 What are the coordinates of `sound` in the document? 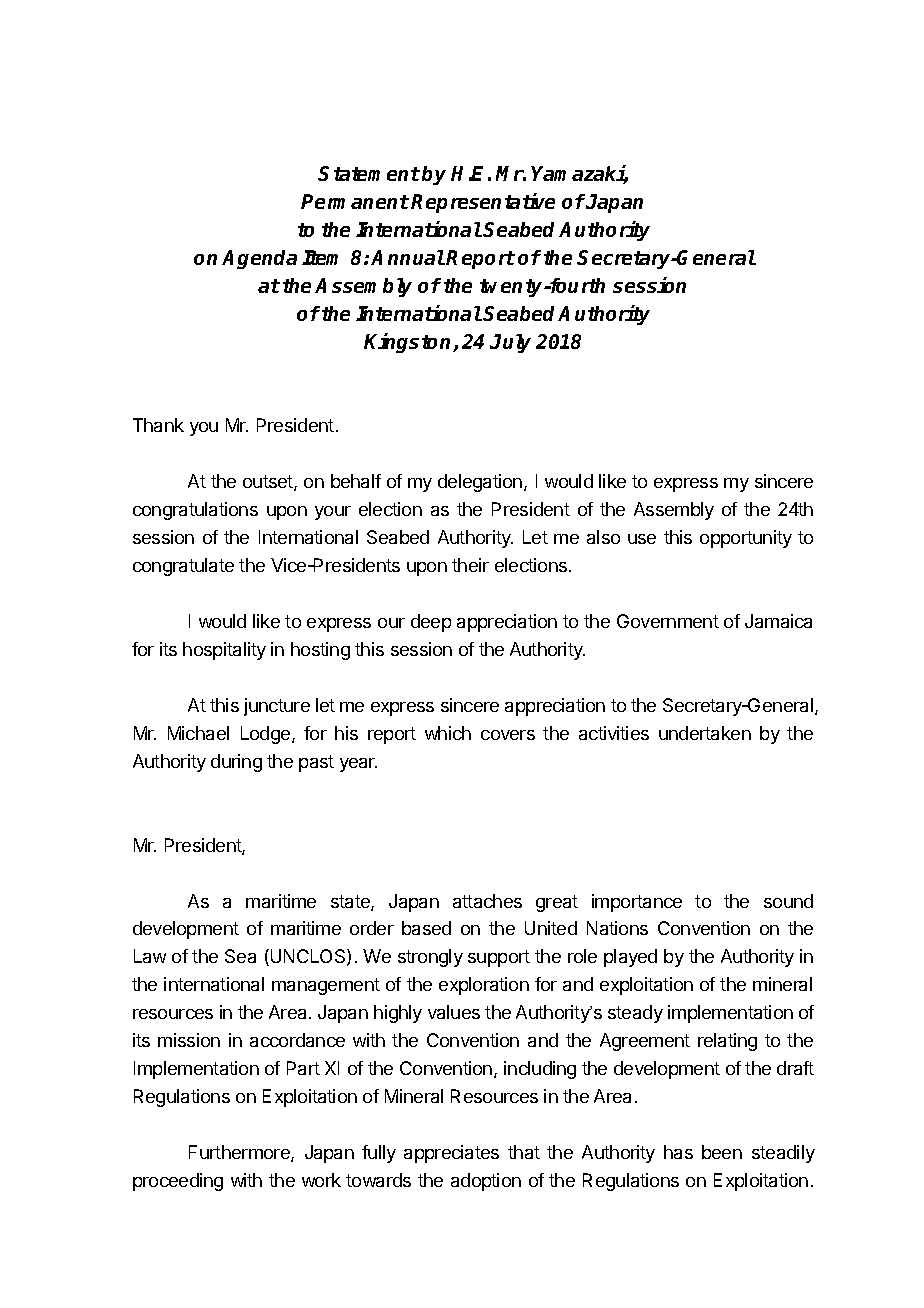 It's located at (788, 901).
